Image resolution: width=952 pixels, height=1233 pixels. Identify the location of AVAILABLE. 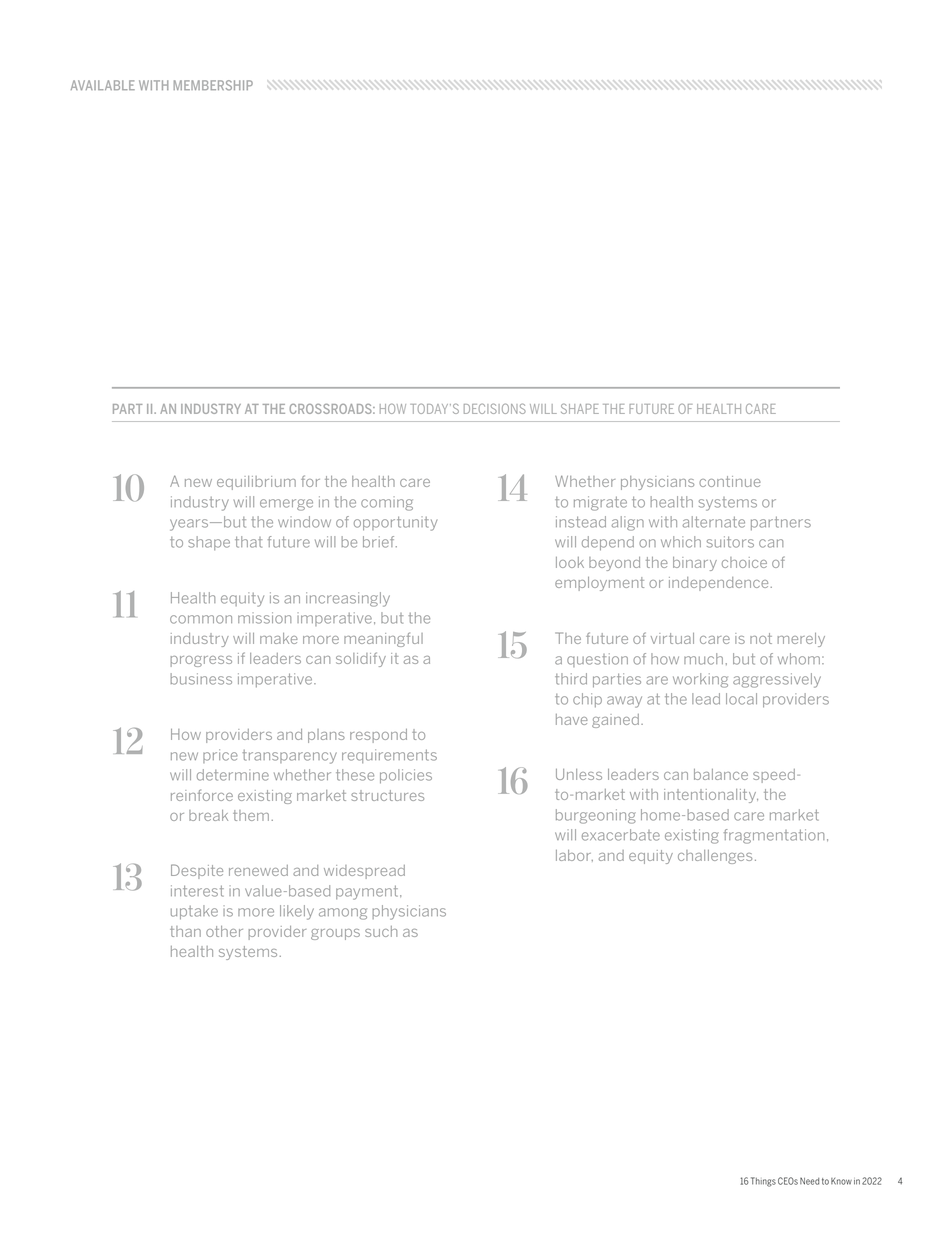
(103, 85).
